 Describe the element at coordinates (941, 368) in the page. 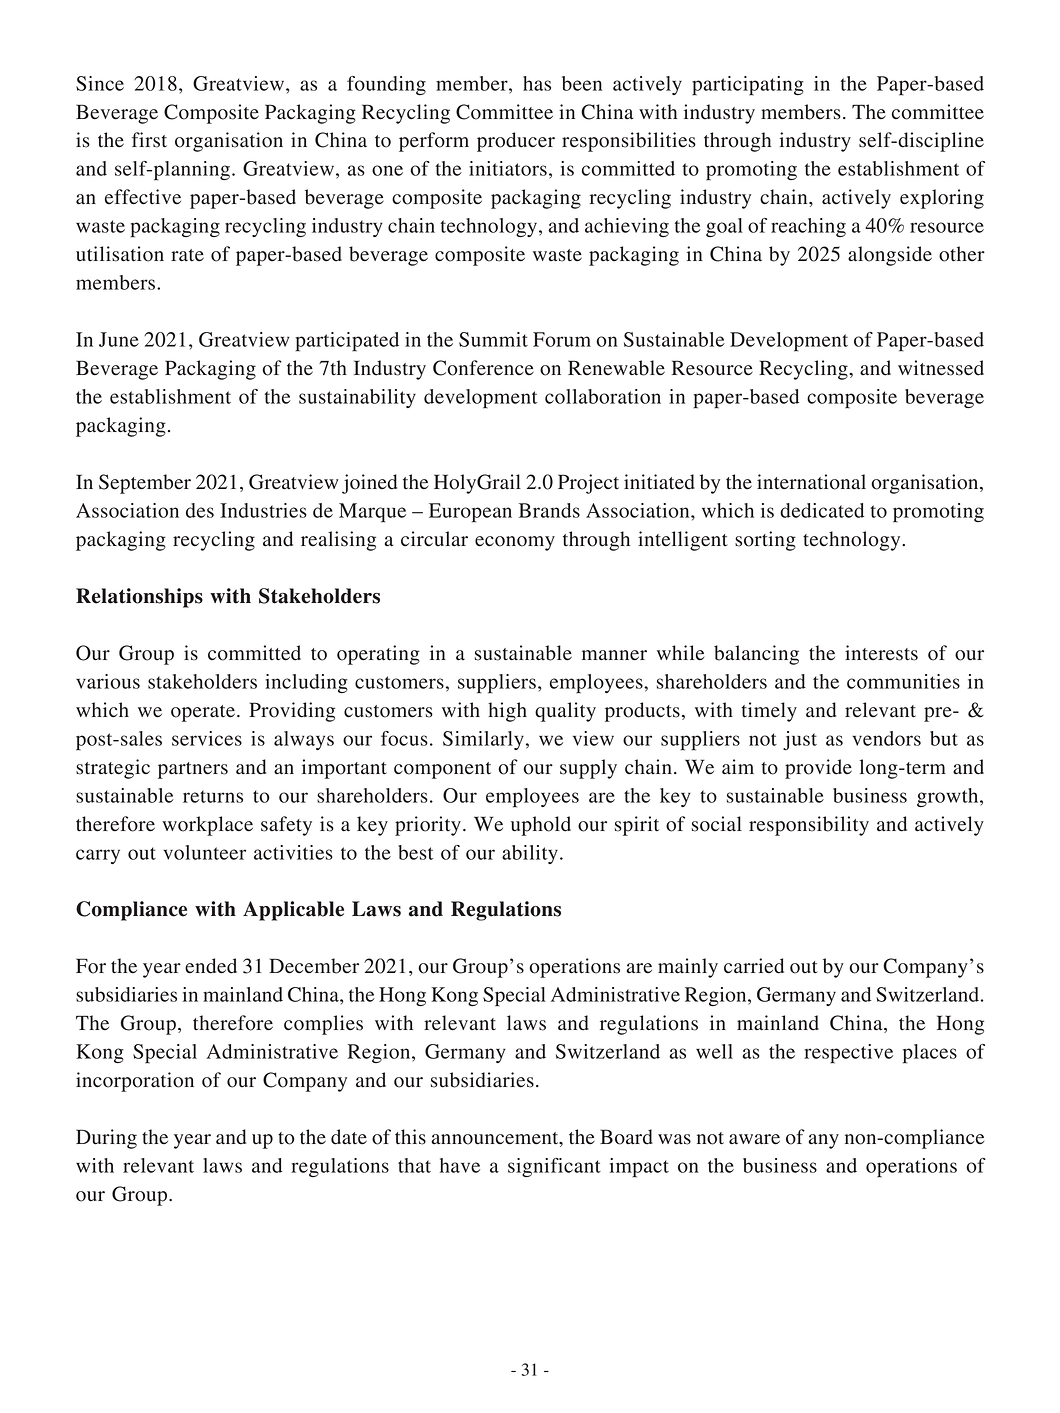

I see `witnessed` at that location.
